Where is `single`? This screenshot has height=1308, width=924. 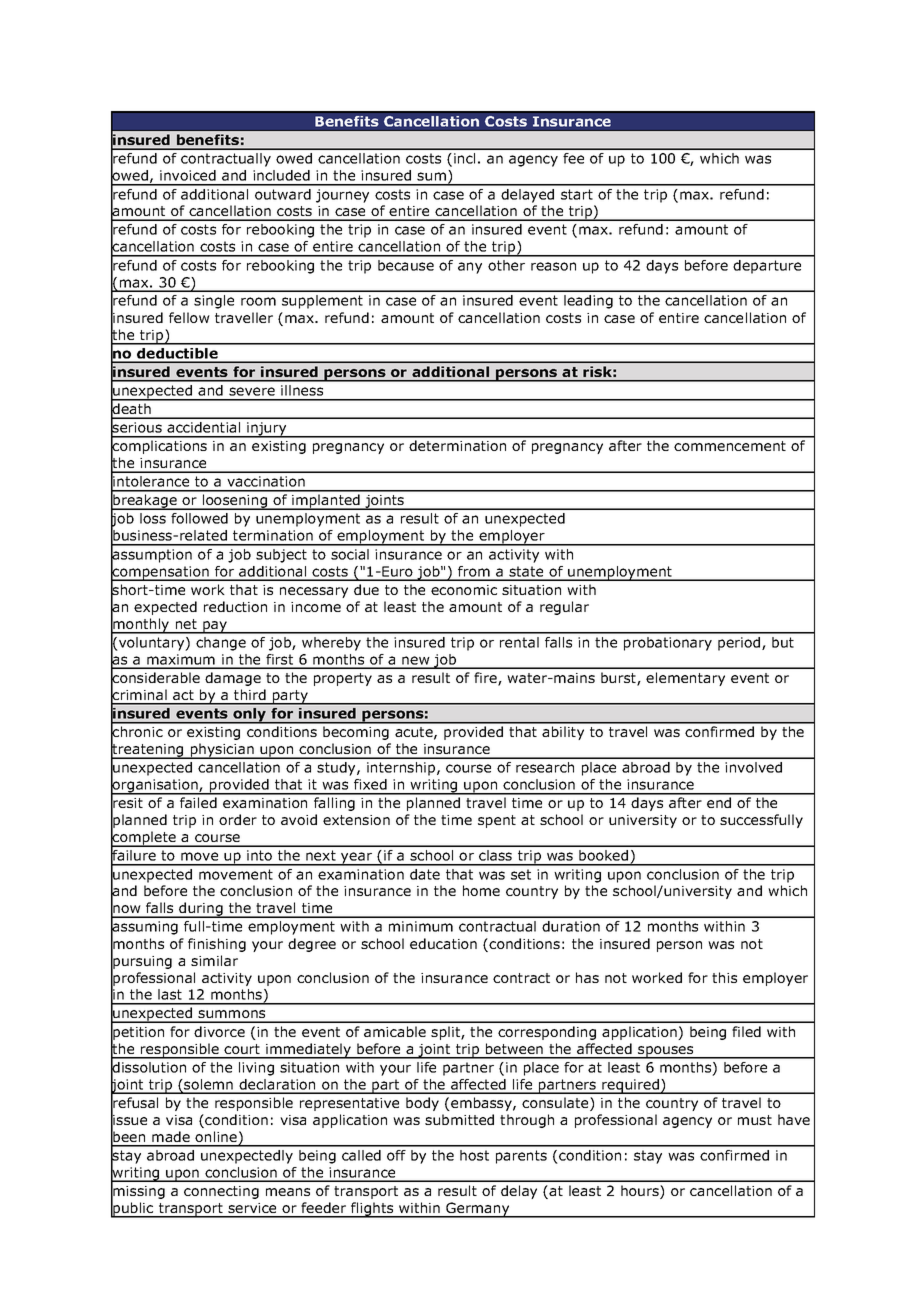
single is located at coordinates (214, 302).
